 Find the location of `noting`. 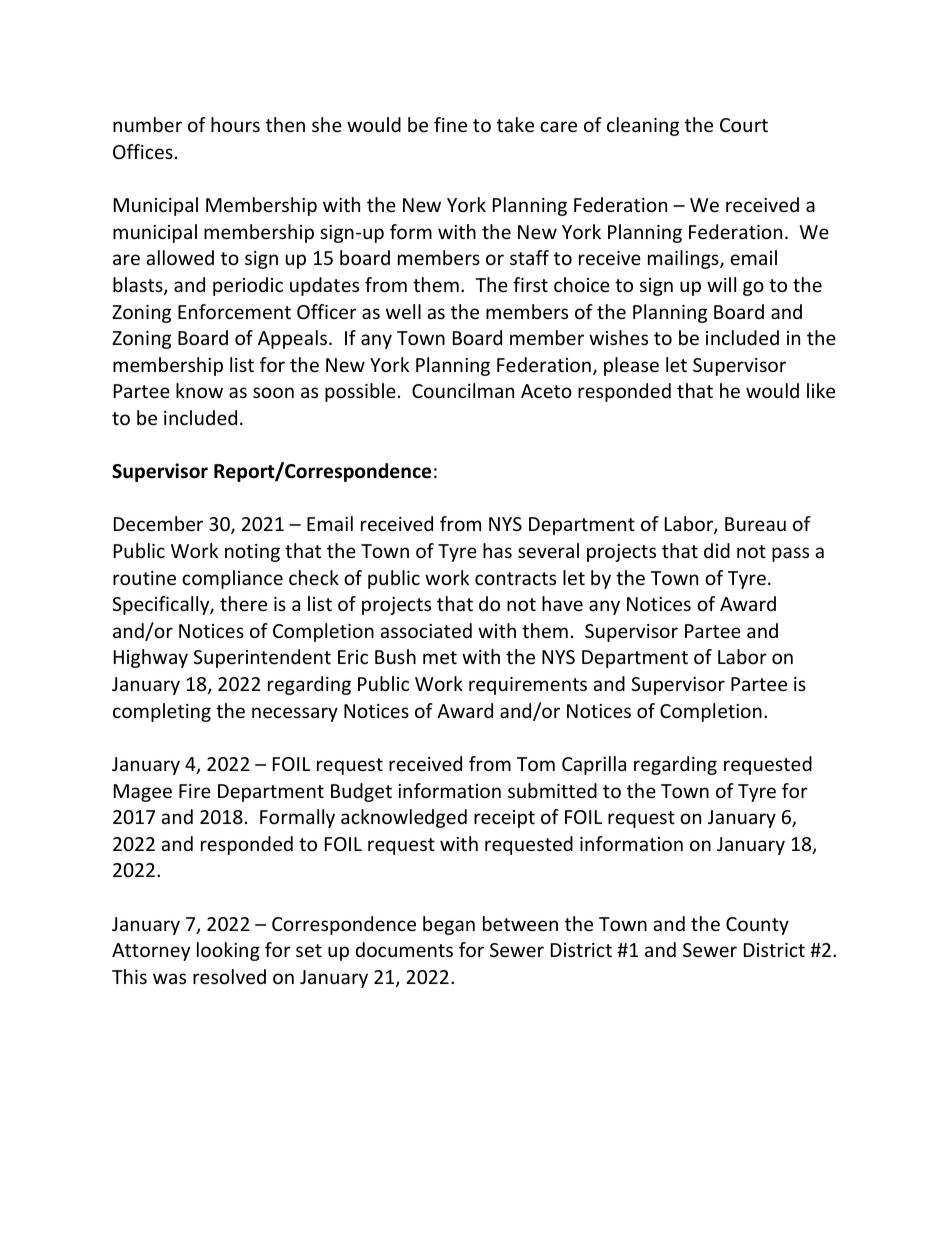

noting is located at coordinates (252, 553).
